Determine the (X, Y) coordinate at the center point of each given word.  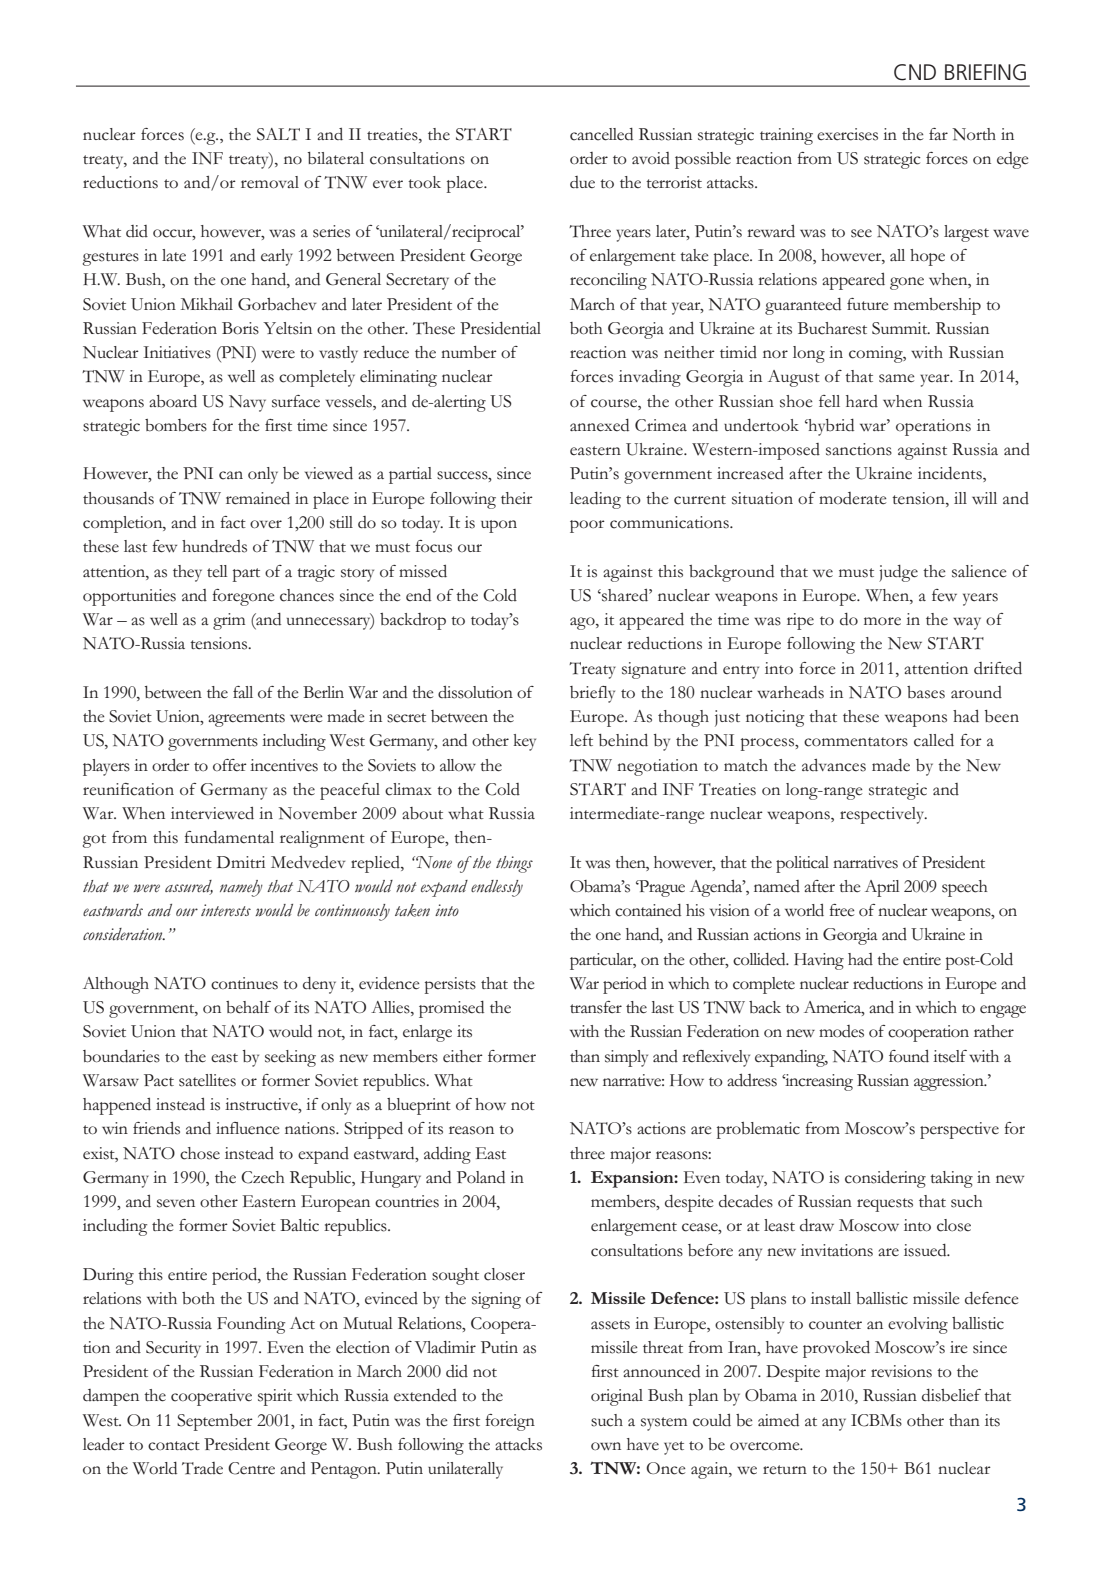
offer (230, 765)
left (581, 740)
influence (248, 1128)
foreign (510, 1422)
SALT (278, 134)
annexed (599, 425)
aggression (950, 1082)
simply (626, 1058)
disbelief (951, 1395)
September (215, 1422)
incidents (951, 474)
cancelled (601, 134)
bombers (176, 425)
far (938, 134)
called (934, 740)
